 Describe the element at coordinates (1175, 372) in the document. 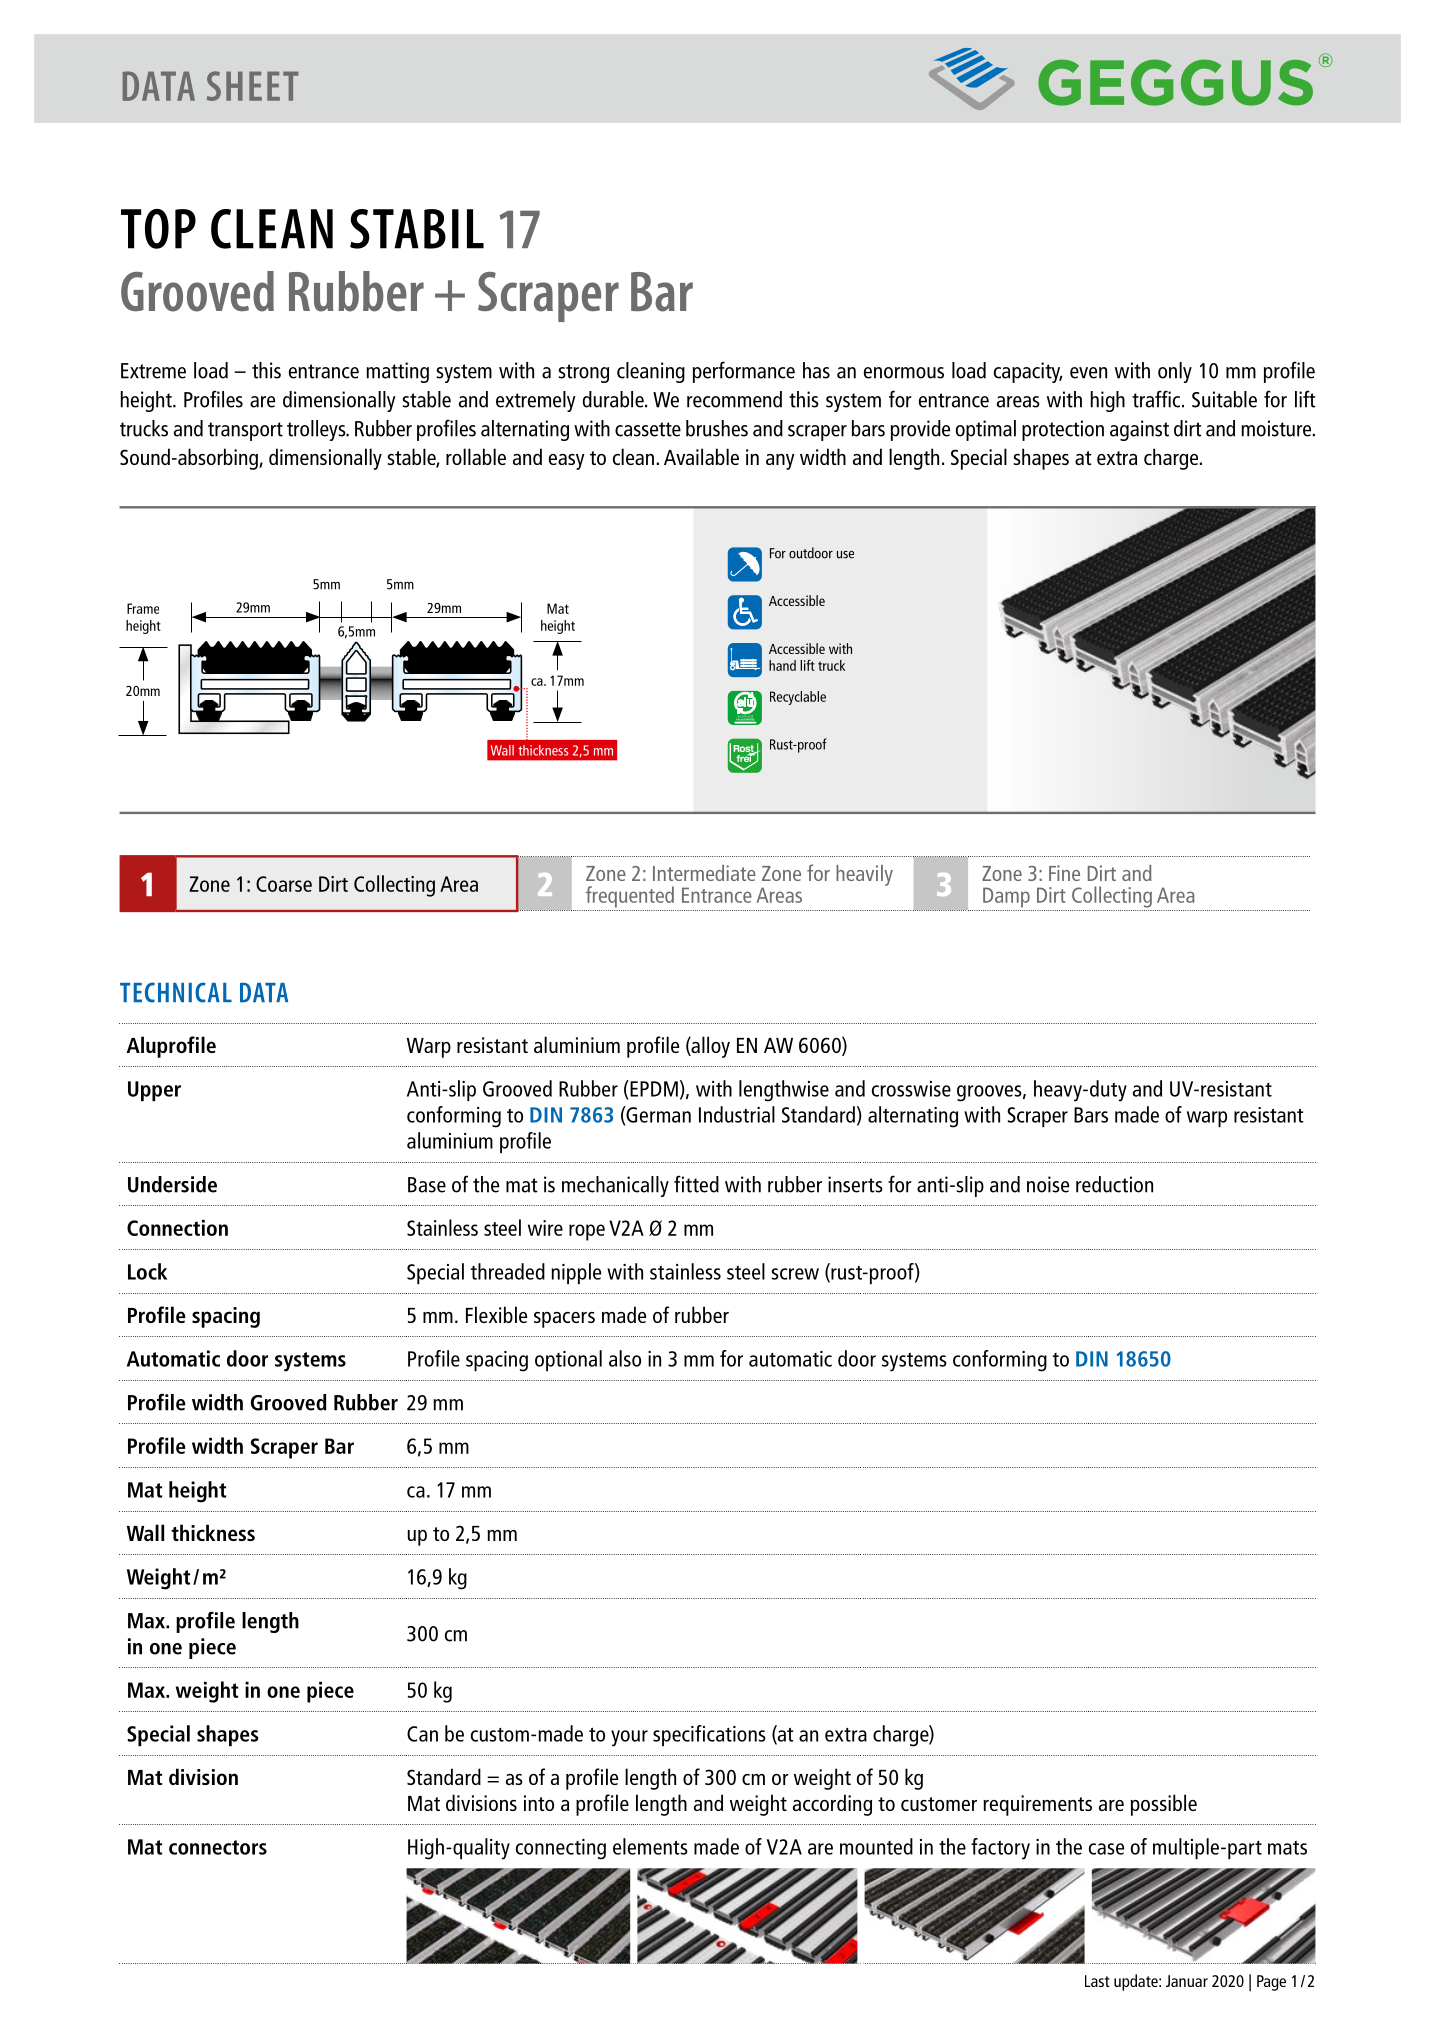

I see `only` at that location.
